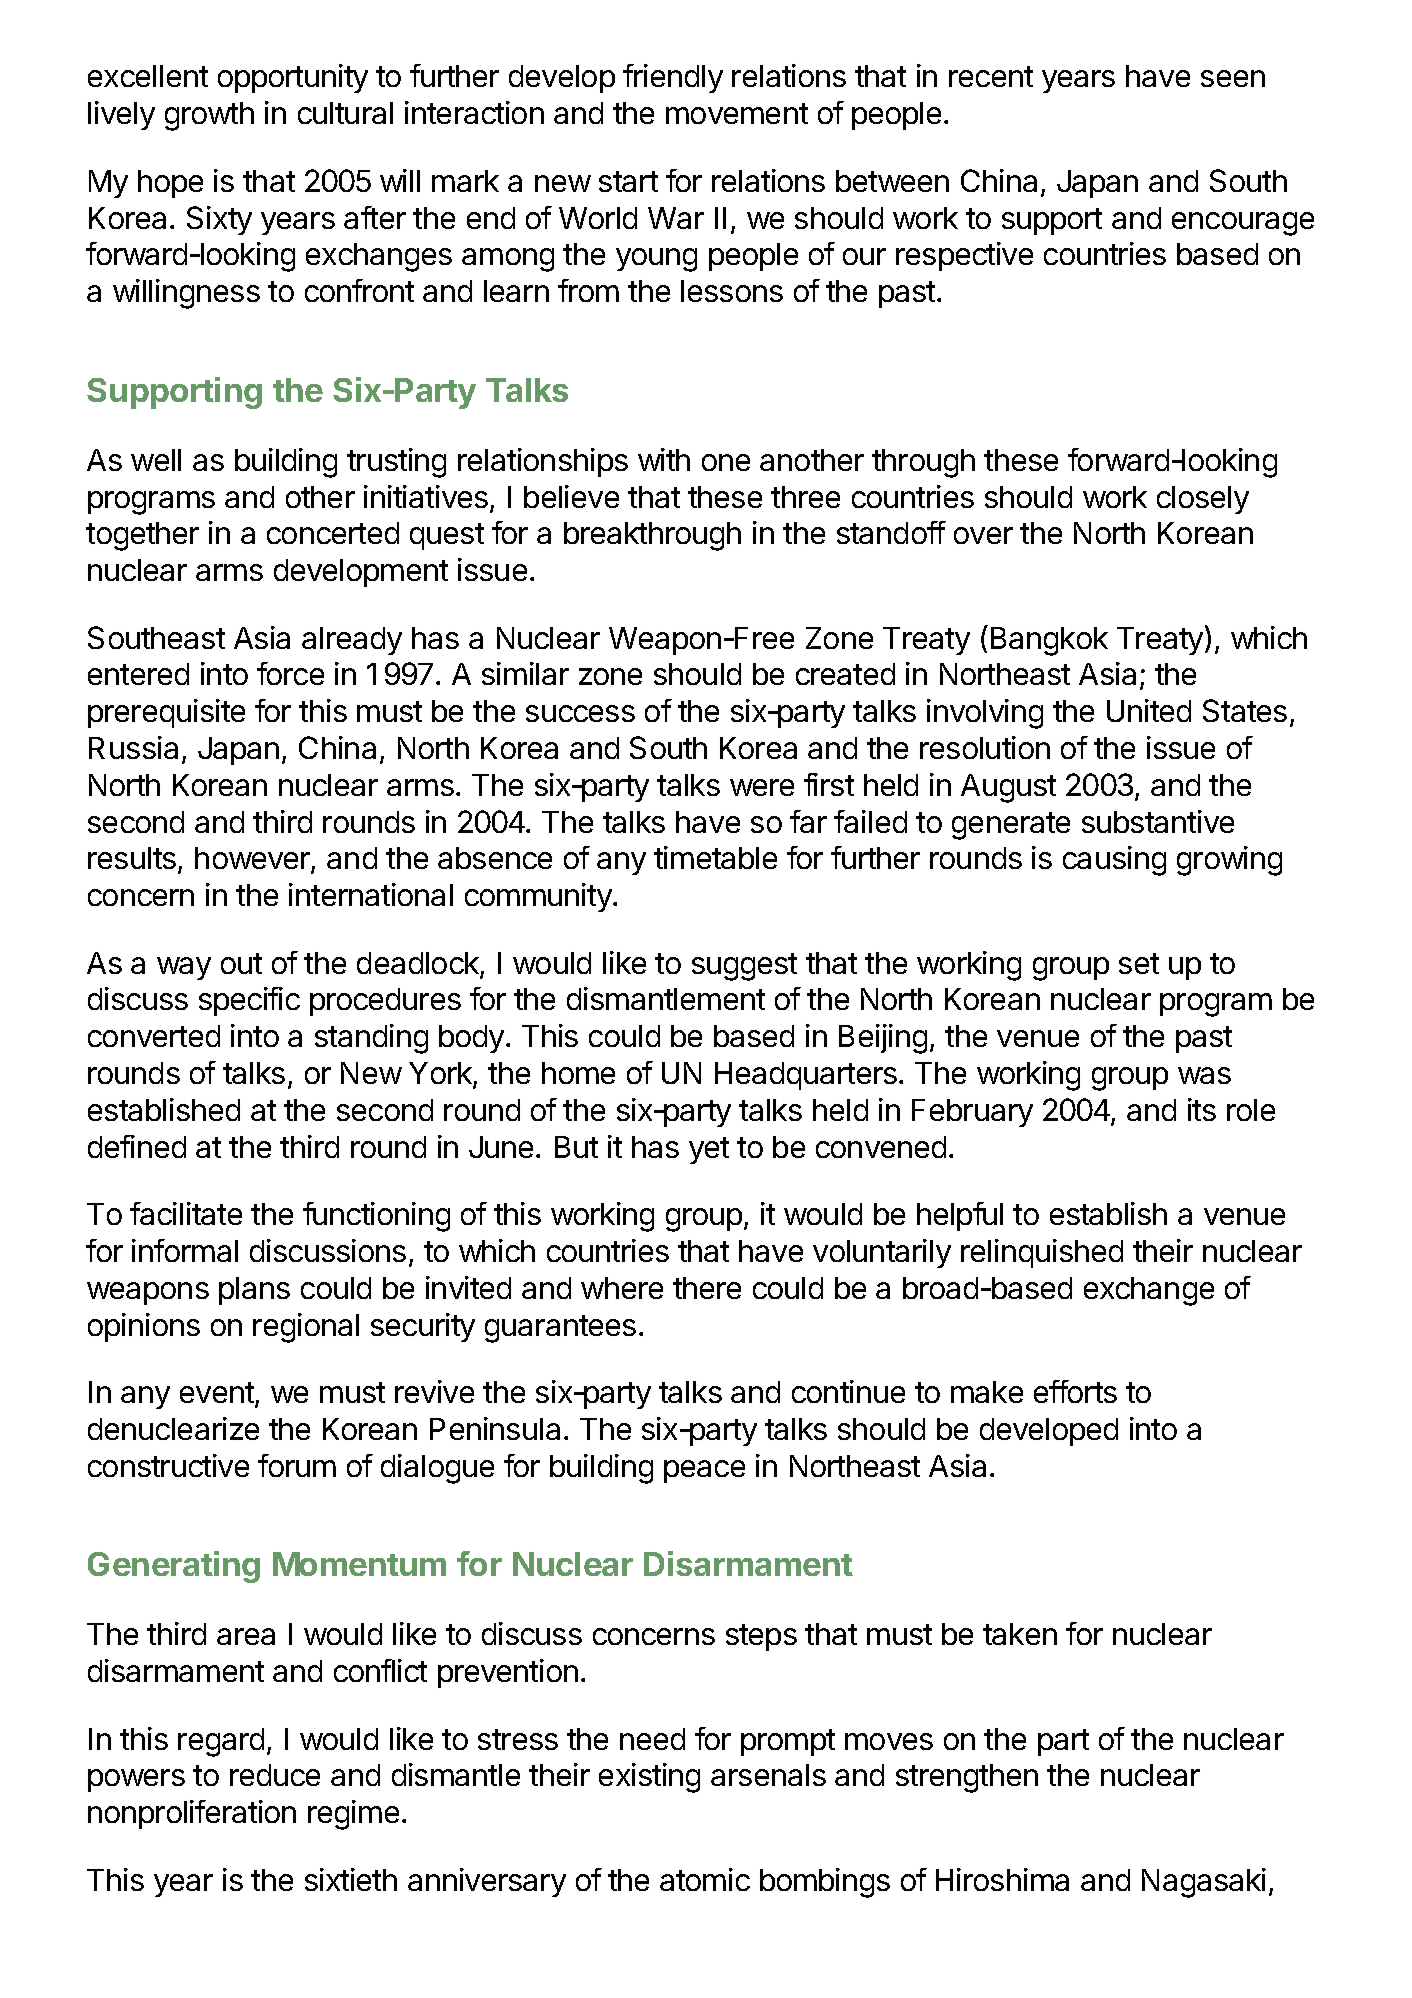  What do you see at coordinates (1233, 78) in the screenshot?
I see `seen` at bounding box center [1233, 78].
